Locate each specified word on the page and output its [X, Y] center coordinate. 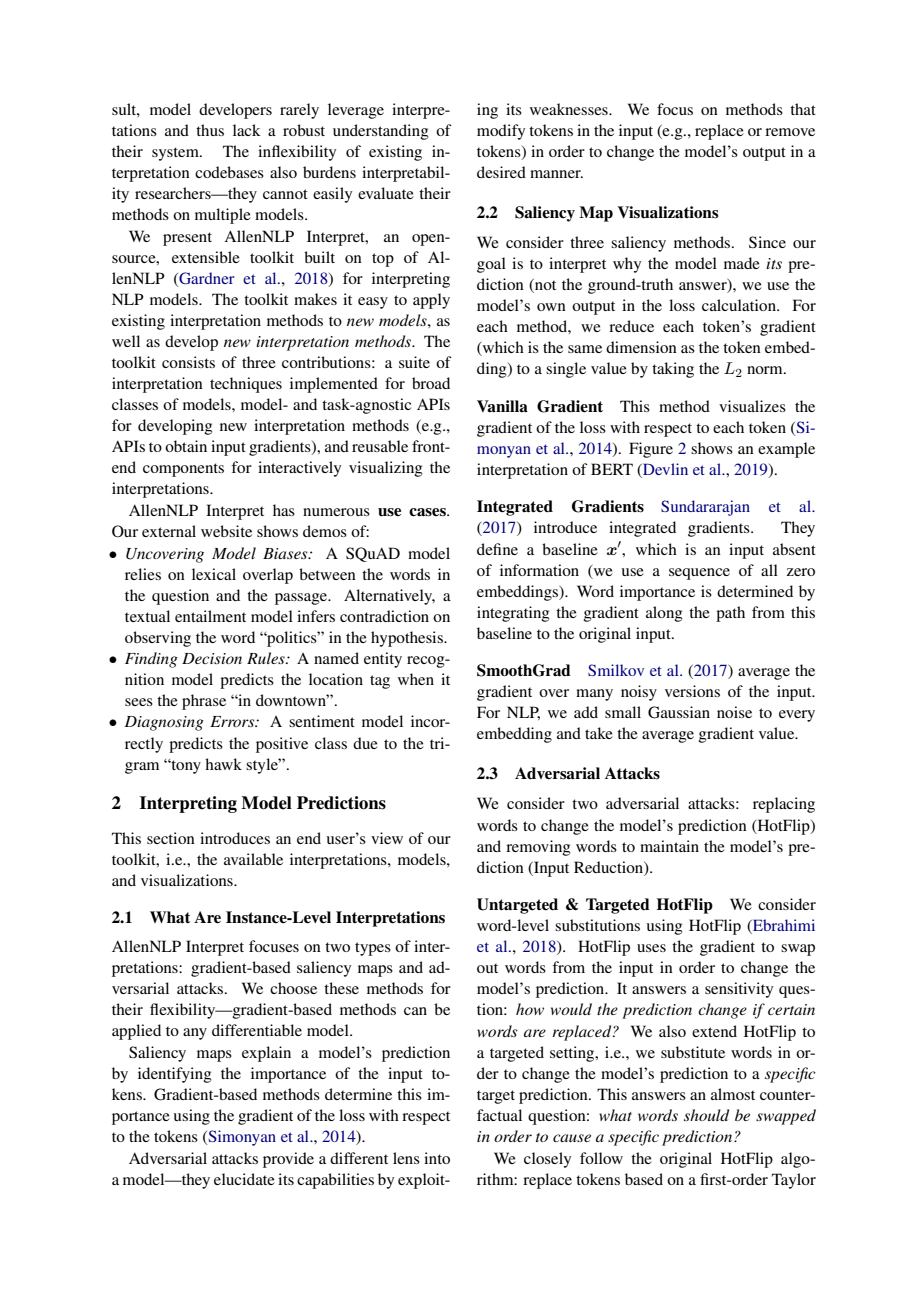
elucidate [244, 1179]
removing [538, 848]
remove [790, 132]
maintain [669, 846]
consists [188, 362]
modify [501, 132]
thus [210, 130]
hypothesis [408, 639]
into [437, 1158]
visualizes [752, 406]
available [253, 859]
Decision [212, 658]
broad [431, 383]
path [730, 614]
